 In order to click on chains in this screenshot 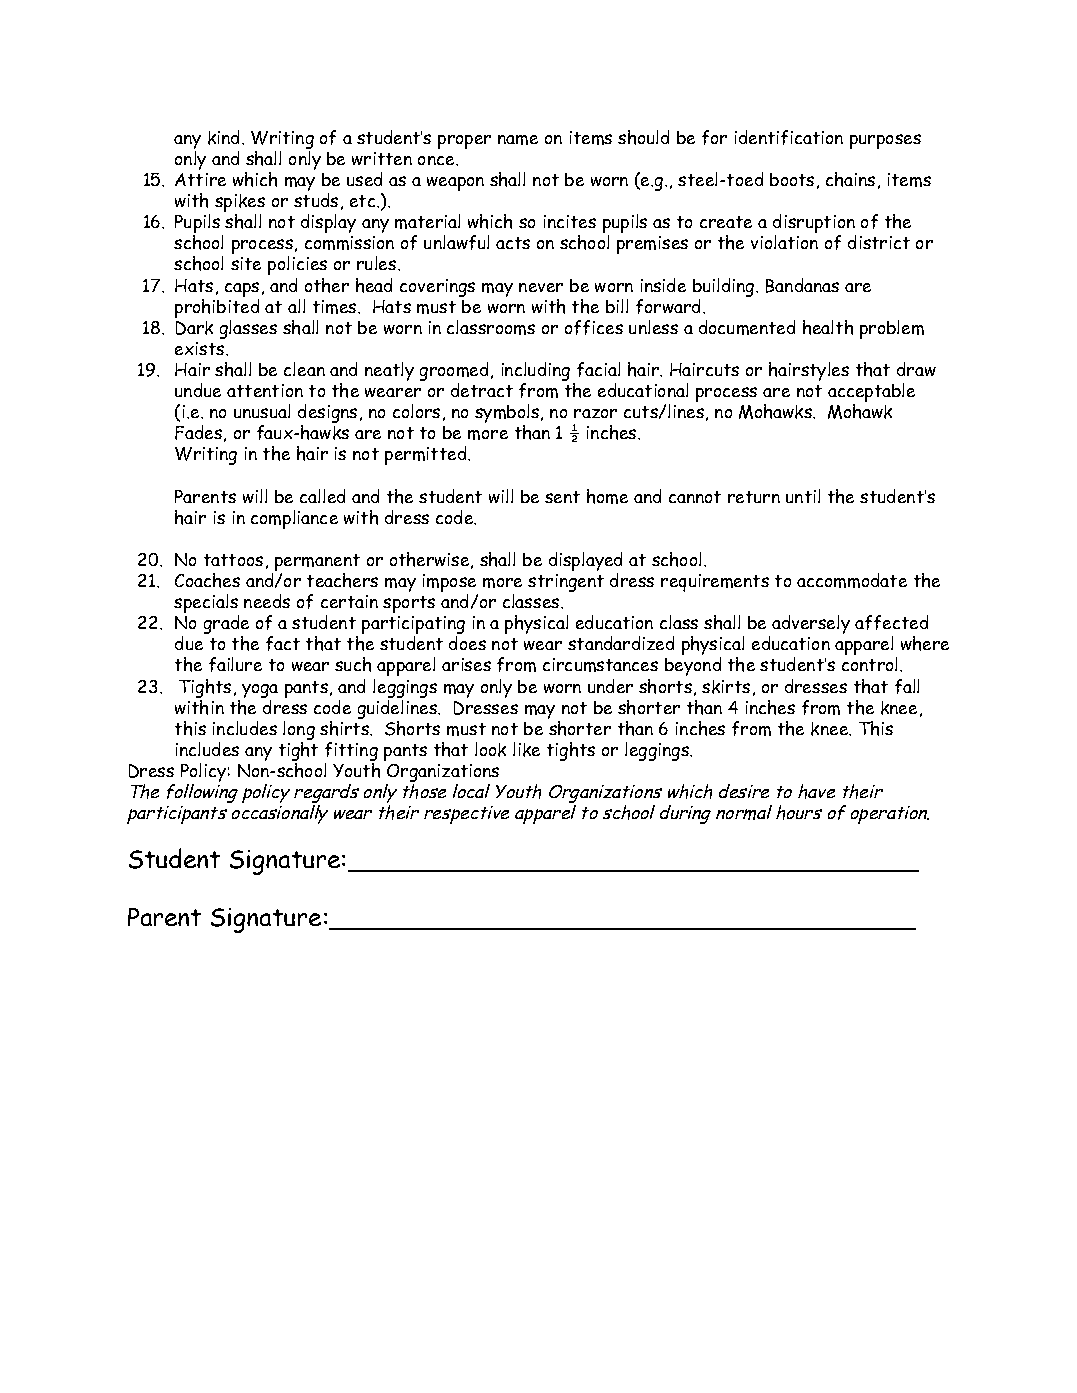, I will do `click(850, 179)`.
